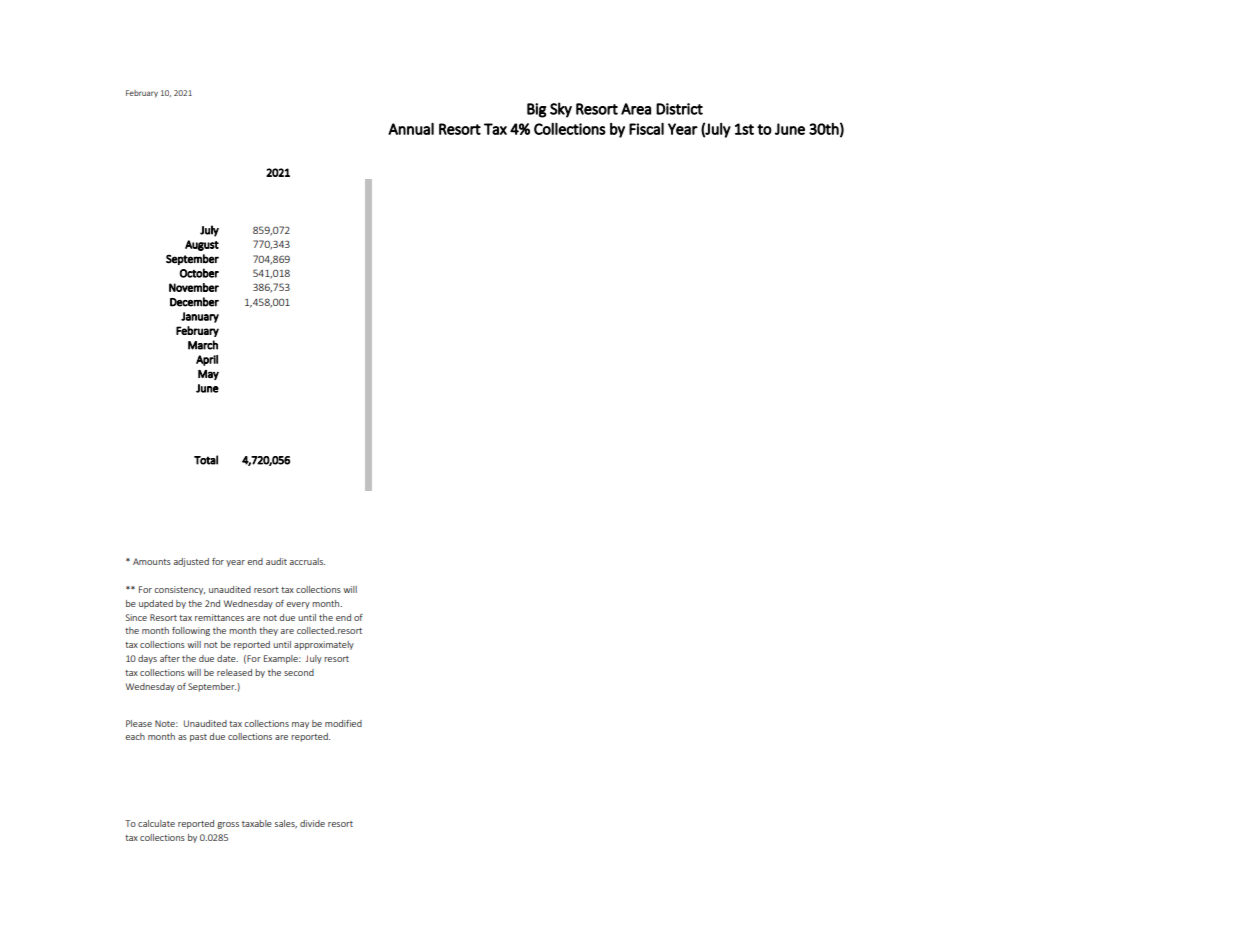 This image has height=952, width=1233. Describe the element at coordinates (312, 823) in the image. I see `divide` at that location.
